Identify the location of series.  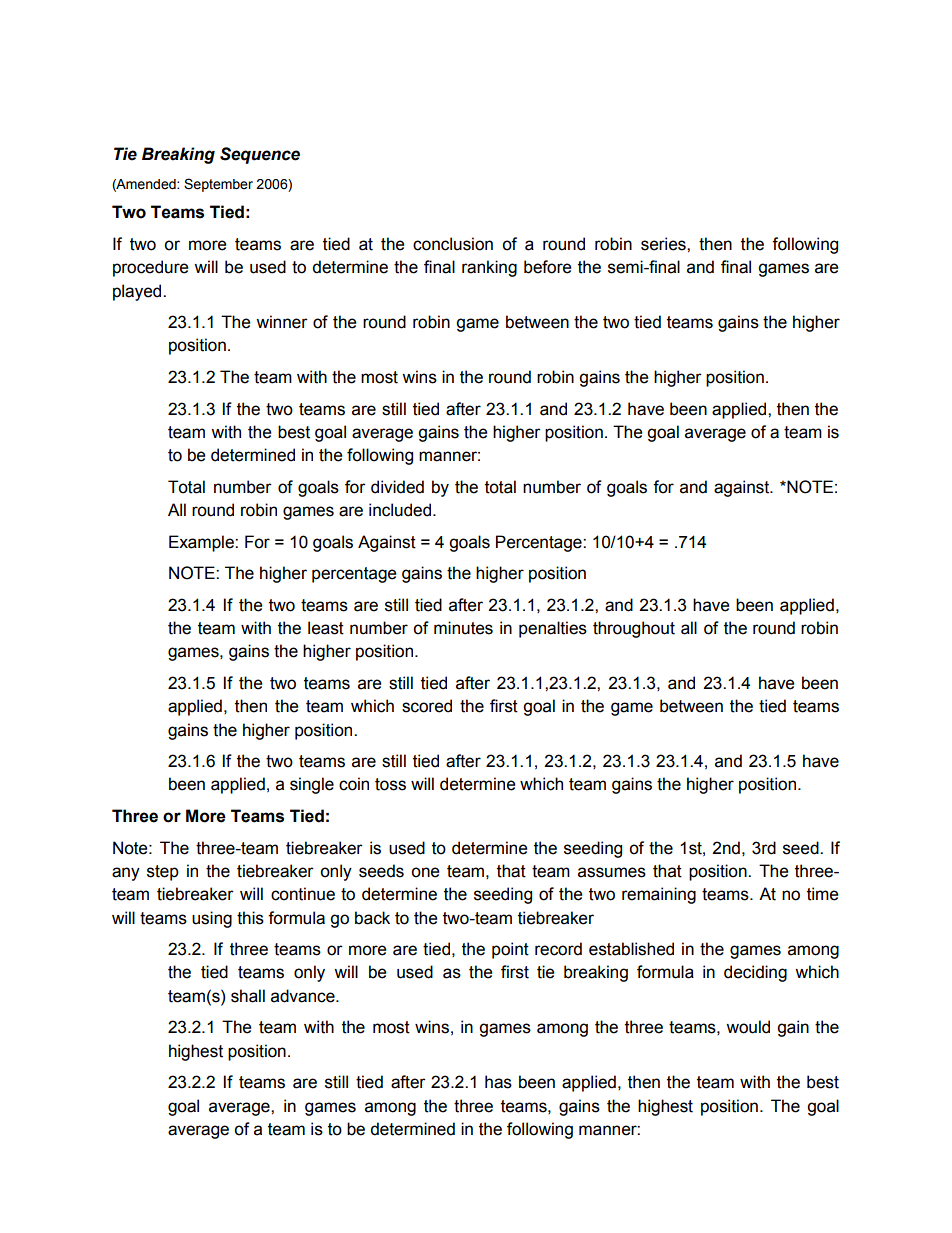
(664, 244).
